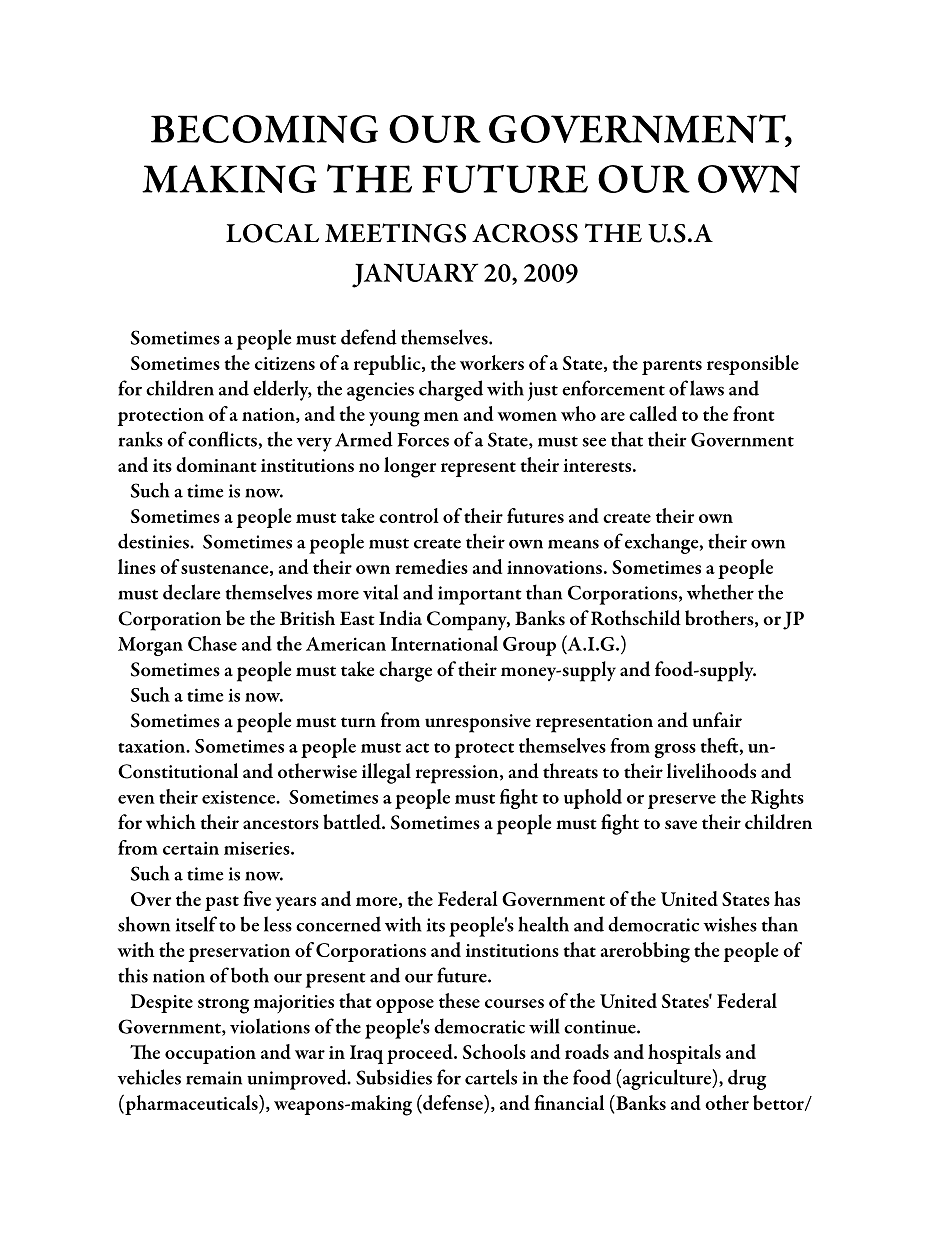 The width and height of the screenshot is (952, 1233). What do you see at coordinates (214, 1078) in the screenshot?
I see `remain` at bounding box center [214, 1078].
